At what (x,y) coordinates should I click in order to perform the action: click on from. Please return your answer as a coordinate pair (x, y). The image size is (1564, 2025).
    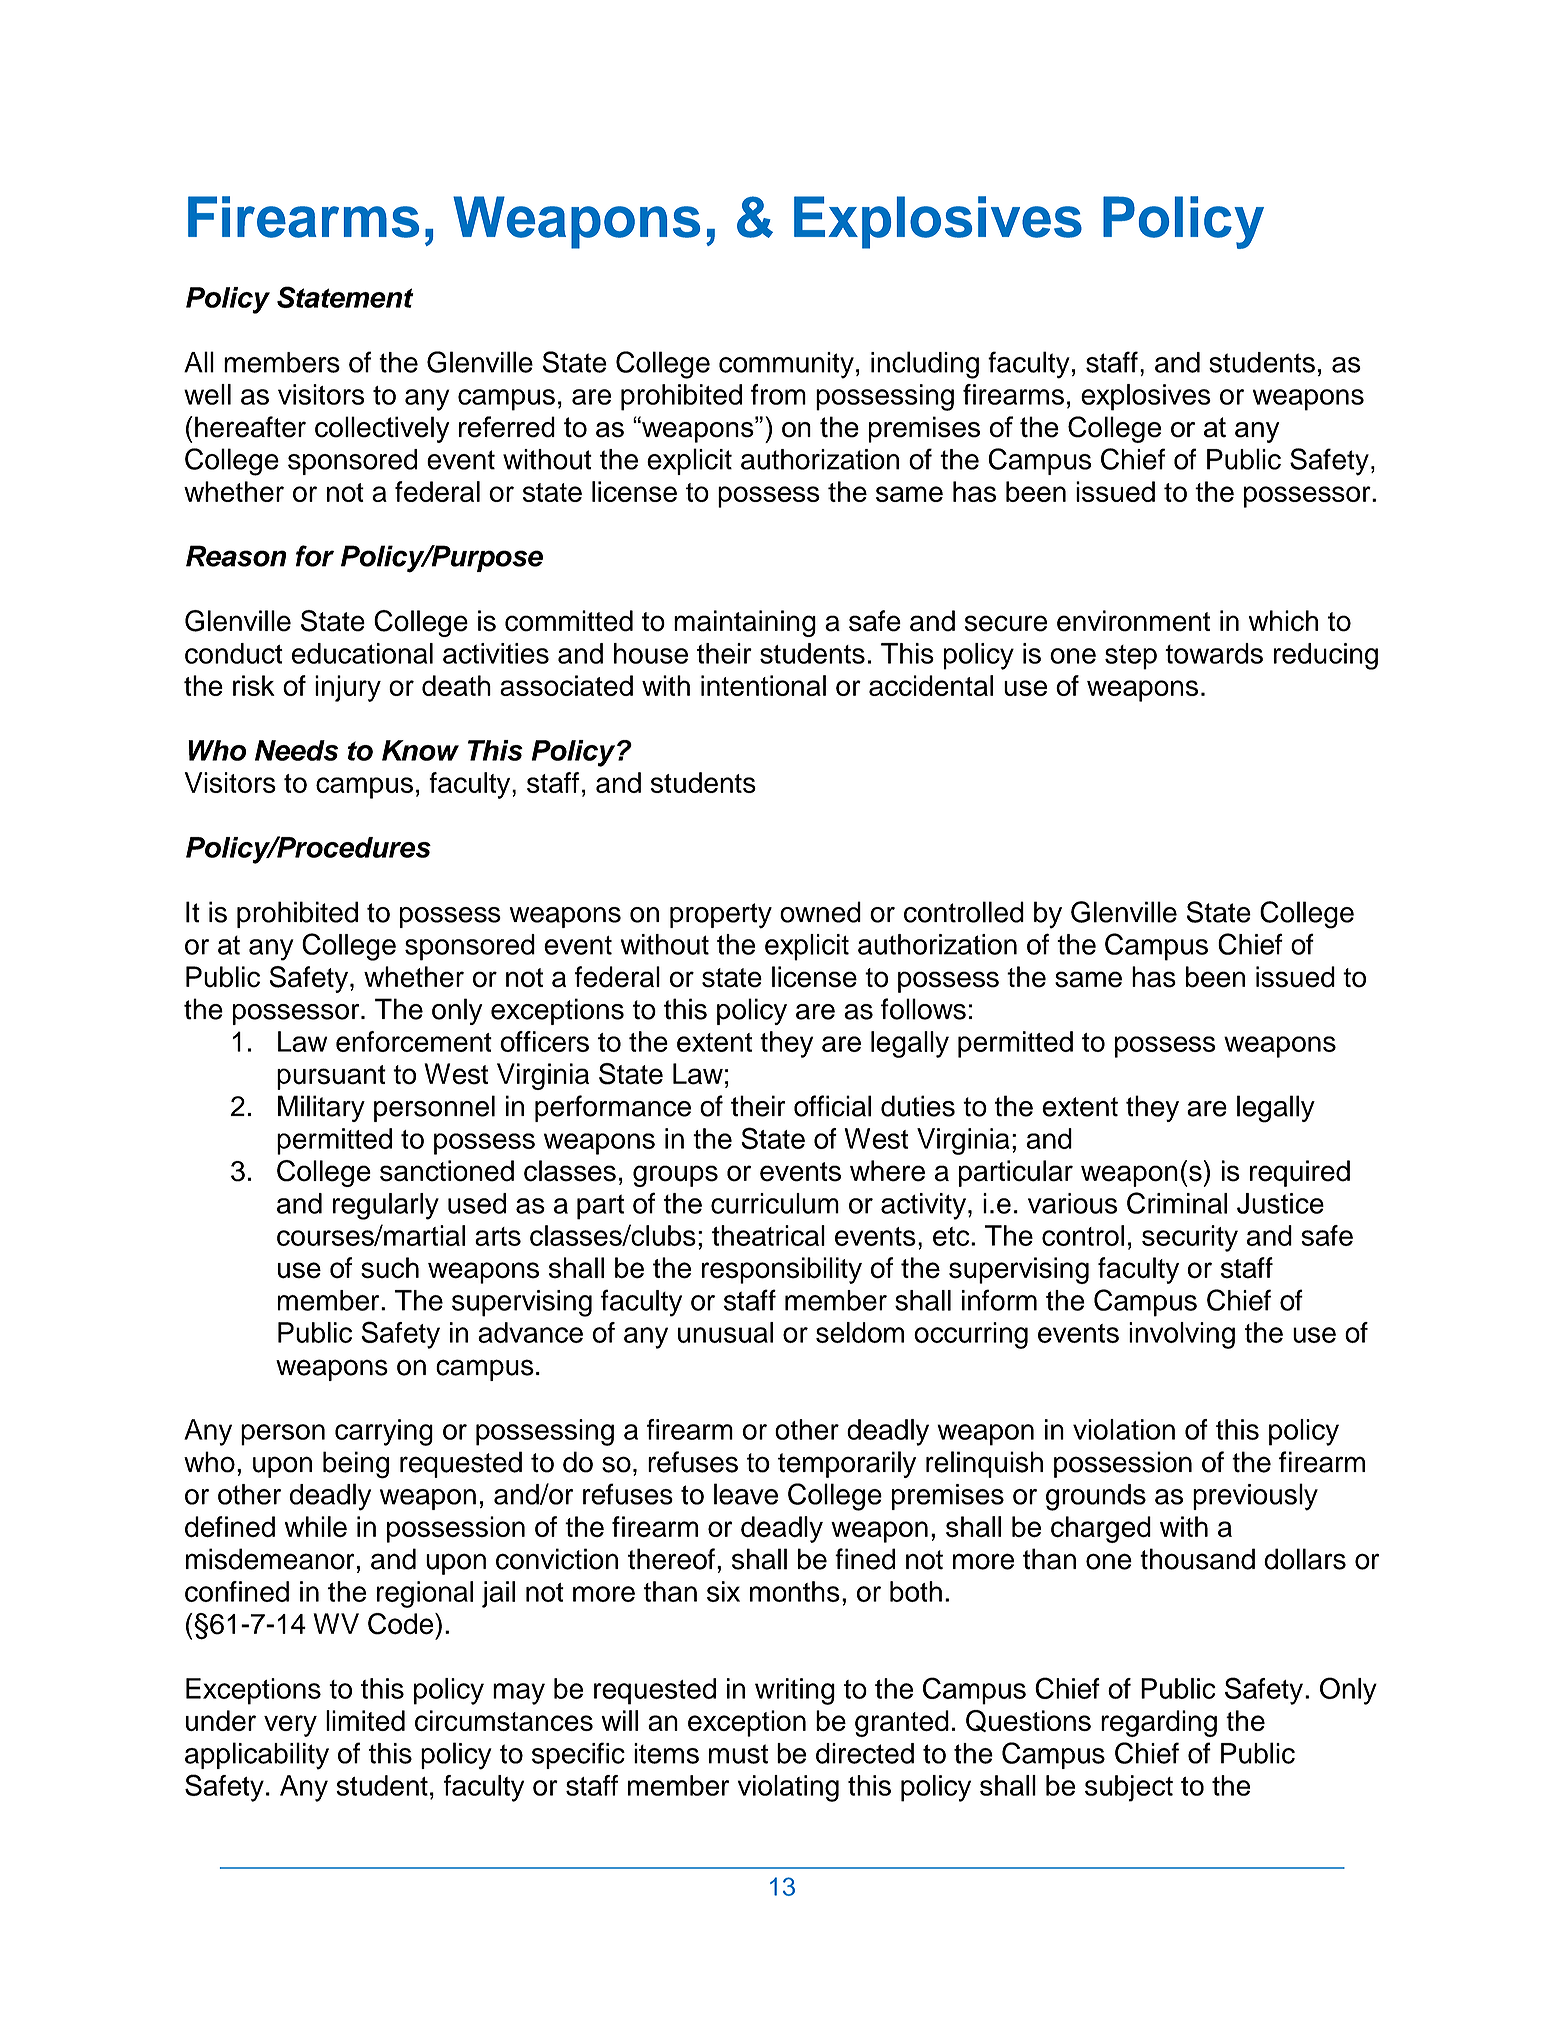
    Looking at the image, I should click on (778, 394).
